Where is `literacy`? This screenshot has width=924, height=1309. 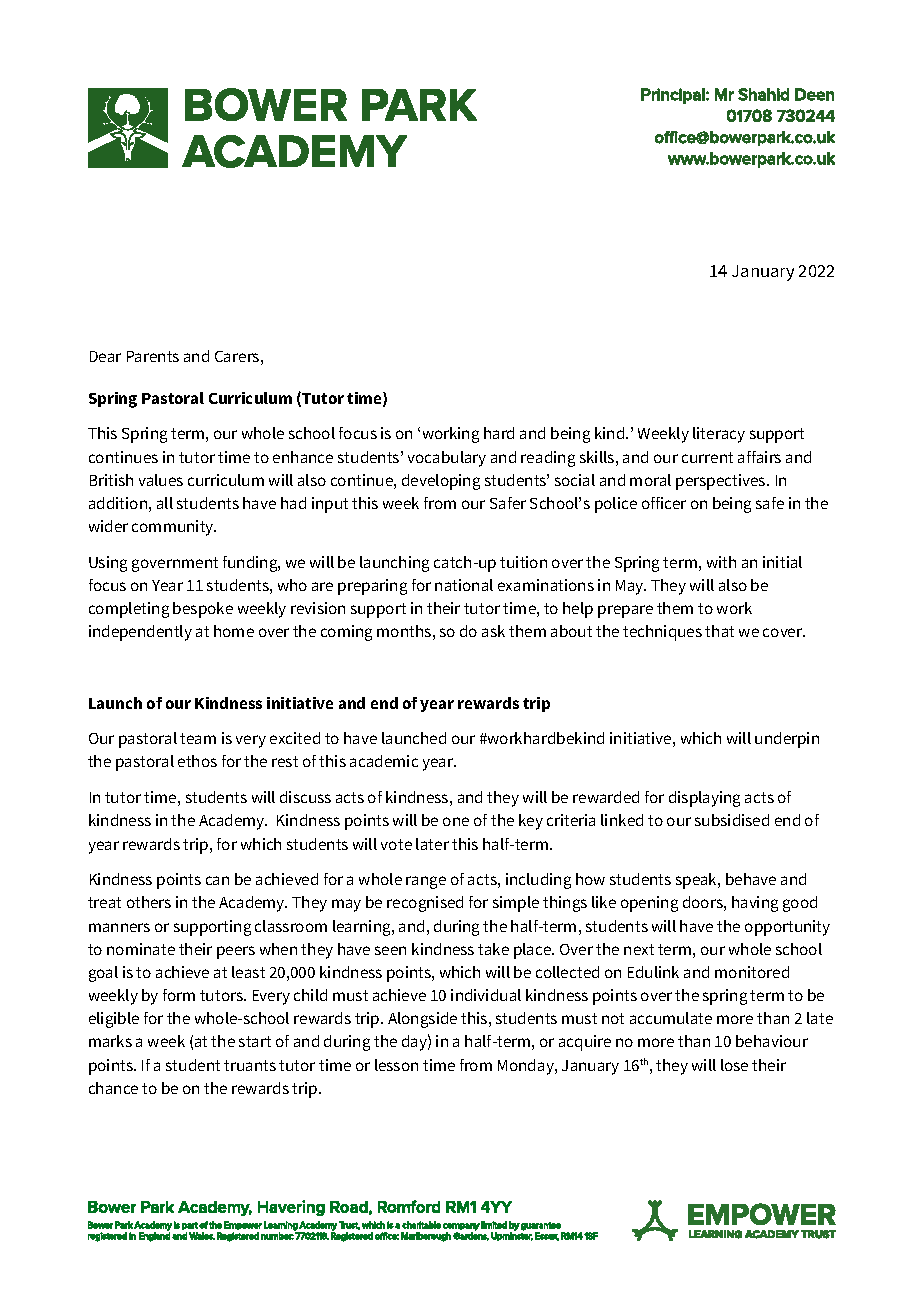
literacy is located at coordinates (719, 435).
